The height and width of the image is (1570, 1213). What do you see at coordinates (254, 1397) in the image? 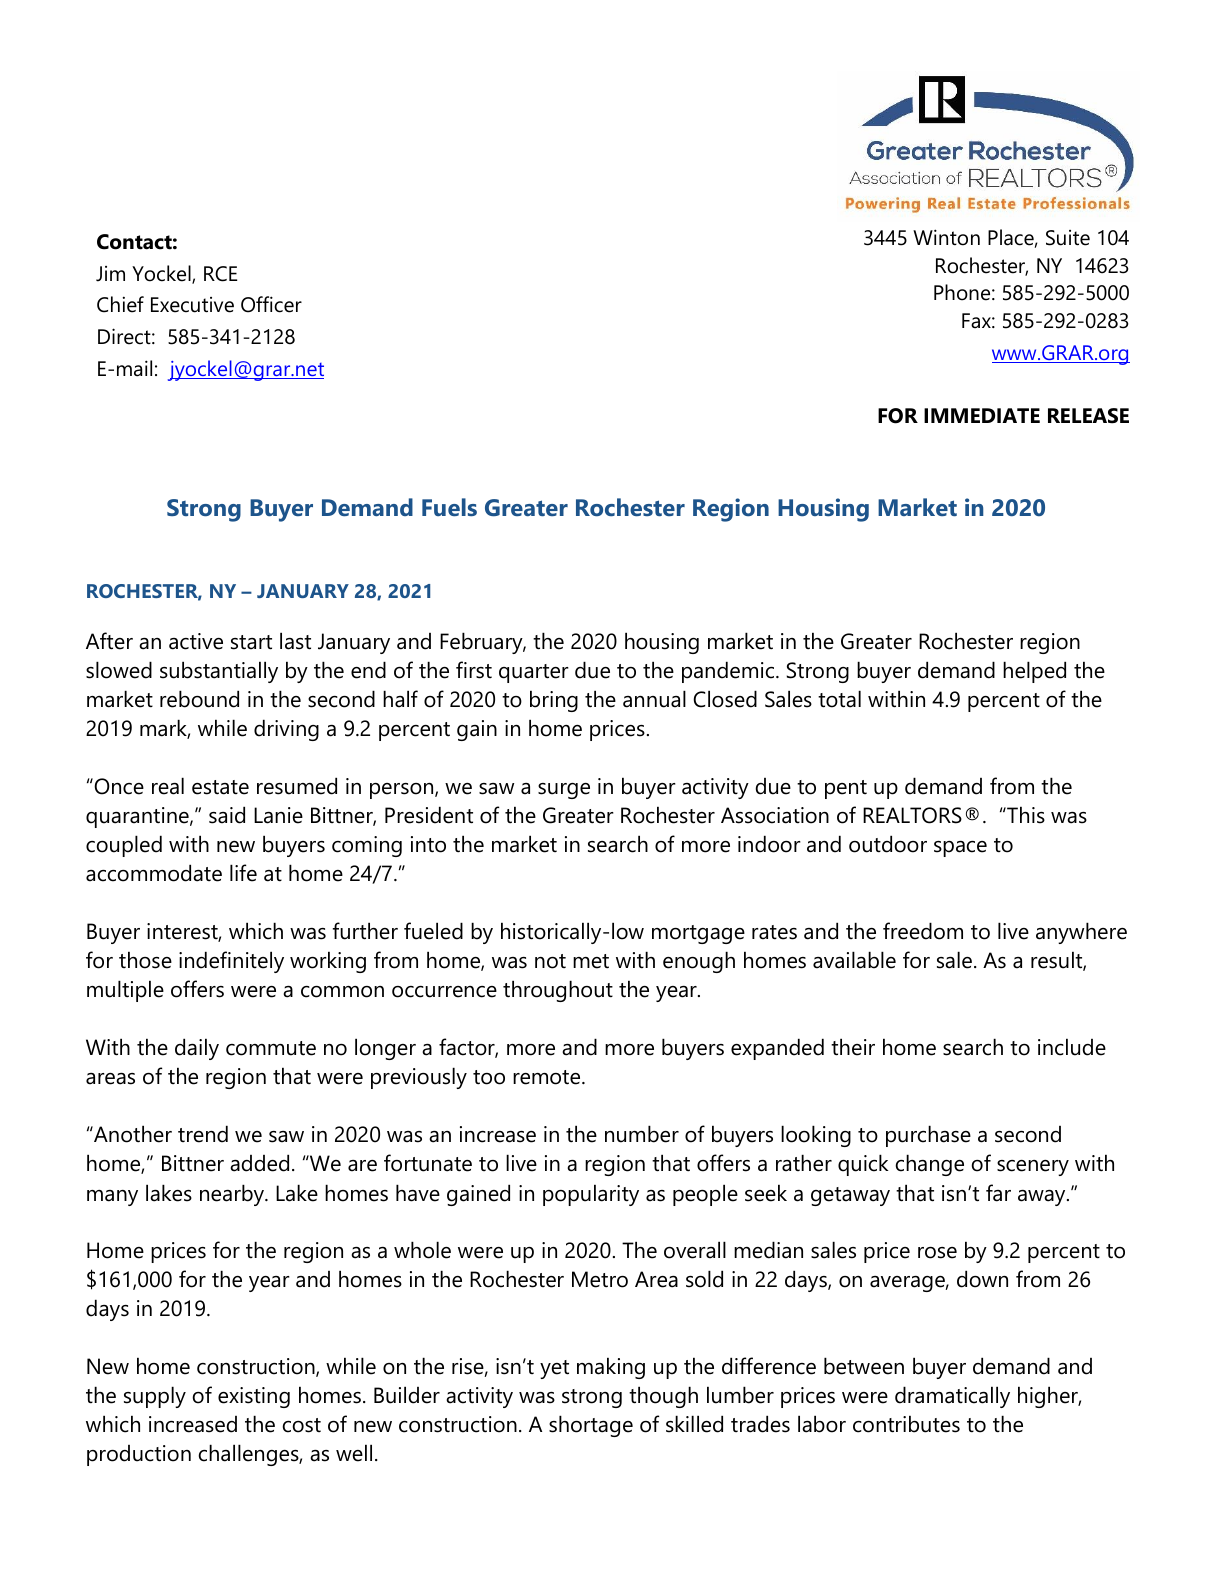
I see `existing` at bounding box center [254, 1397].
